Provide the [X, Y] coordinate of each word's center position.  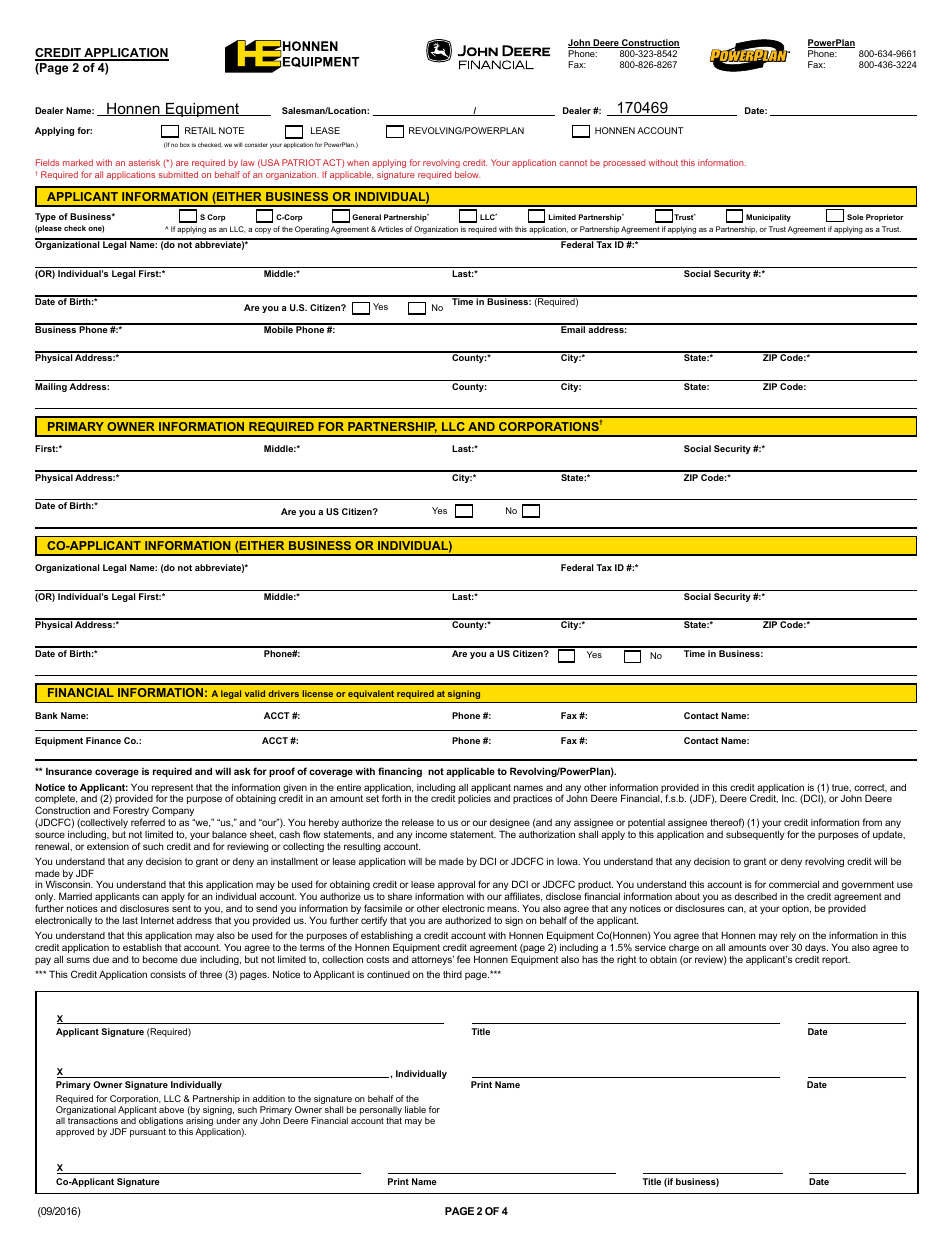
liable [415, 1109]
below [467, 174]
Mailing [51, 387]
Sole [855, 217]
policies [474, 799]
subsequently [755, 835]
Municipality [768, 218]
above [171, 1109]
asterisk [144, 162]
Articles [390, 229]
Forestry [131, 812]
